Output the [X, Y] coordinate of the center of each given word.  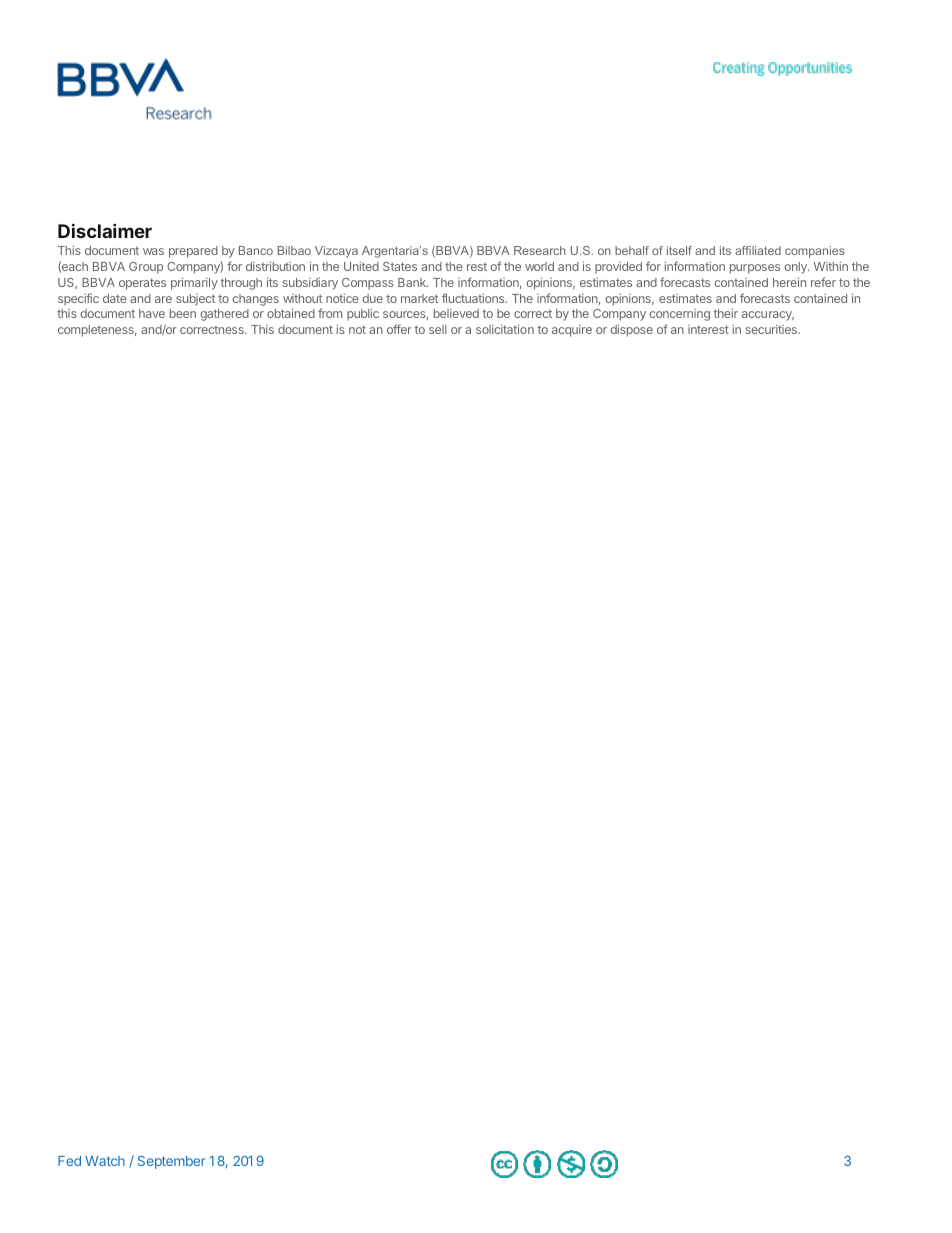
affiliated [758, 250]
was [153, 251]
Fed [69, 1161]
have [152, 313]
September [172, 1162]
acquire [572, 331]
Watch [105, 1161]
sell [437, 329]
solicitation [505, 329]
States [400, 266]
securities [772, 329]
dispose [631, 331]
